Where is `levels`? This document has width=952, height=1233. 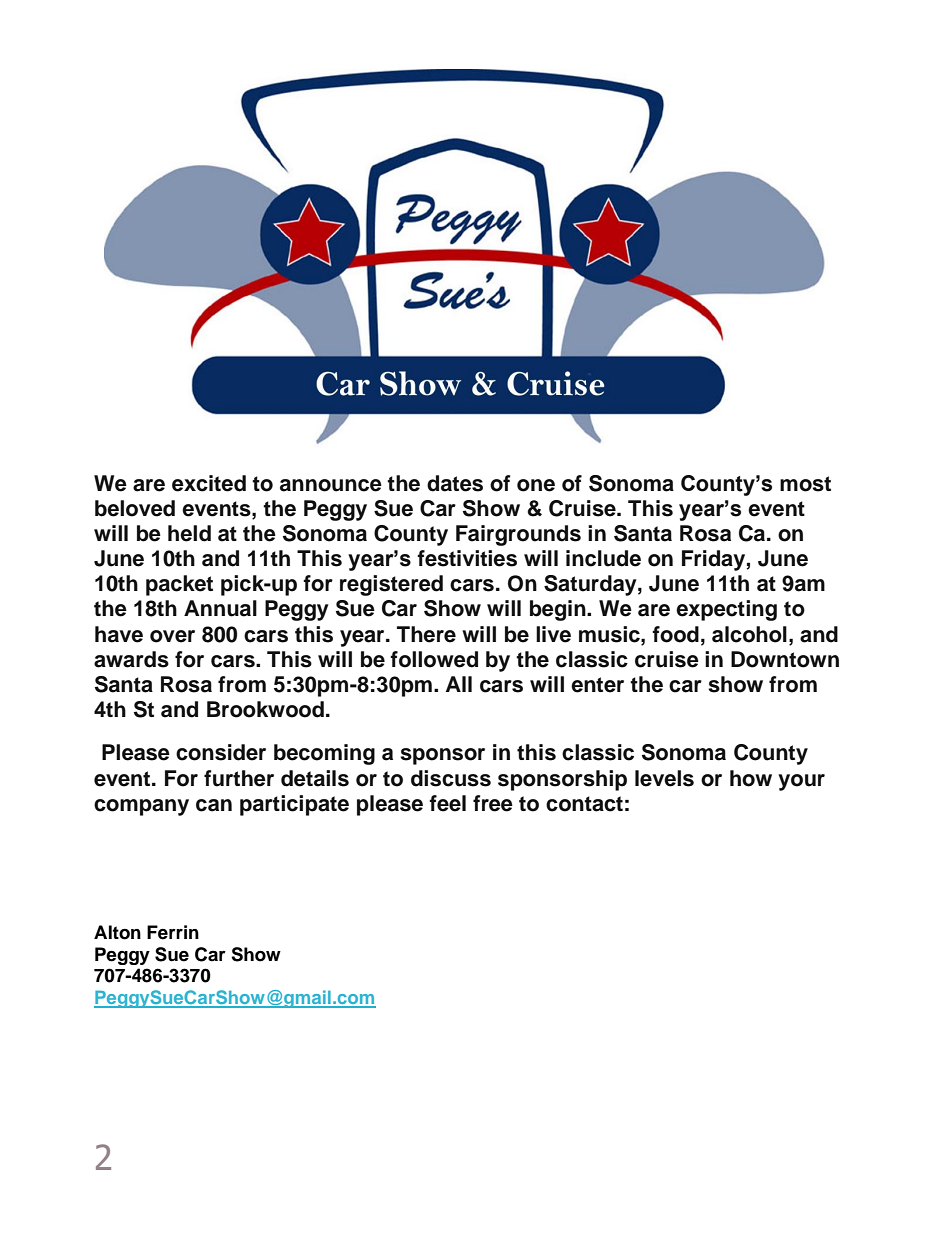
levels is located at coordinates (664, 778).
